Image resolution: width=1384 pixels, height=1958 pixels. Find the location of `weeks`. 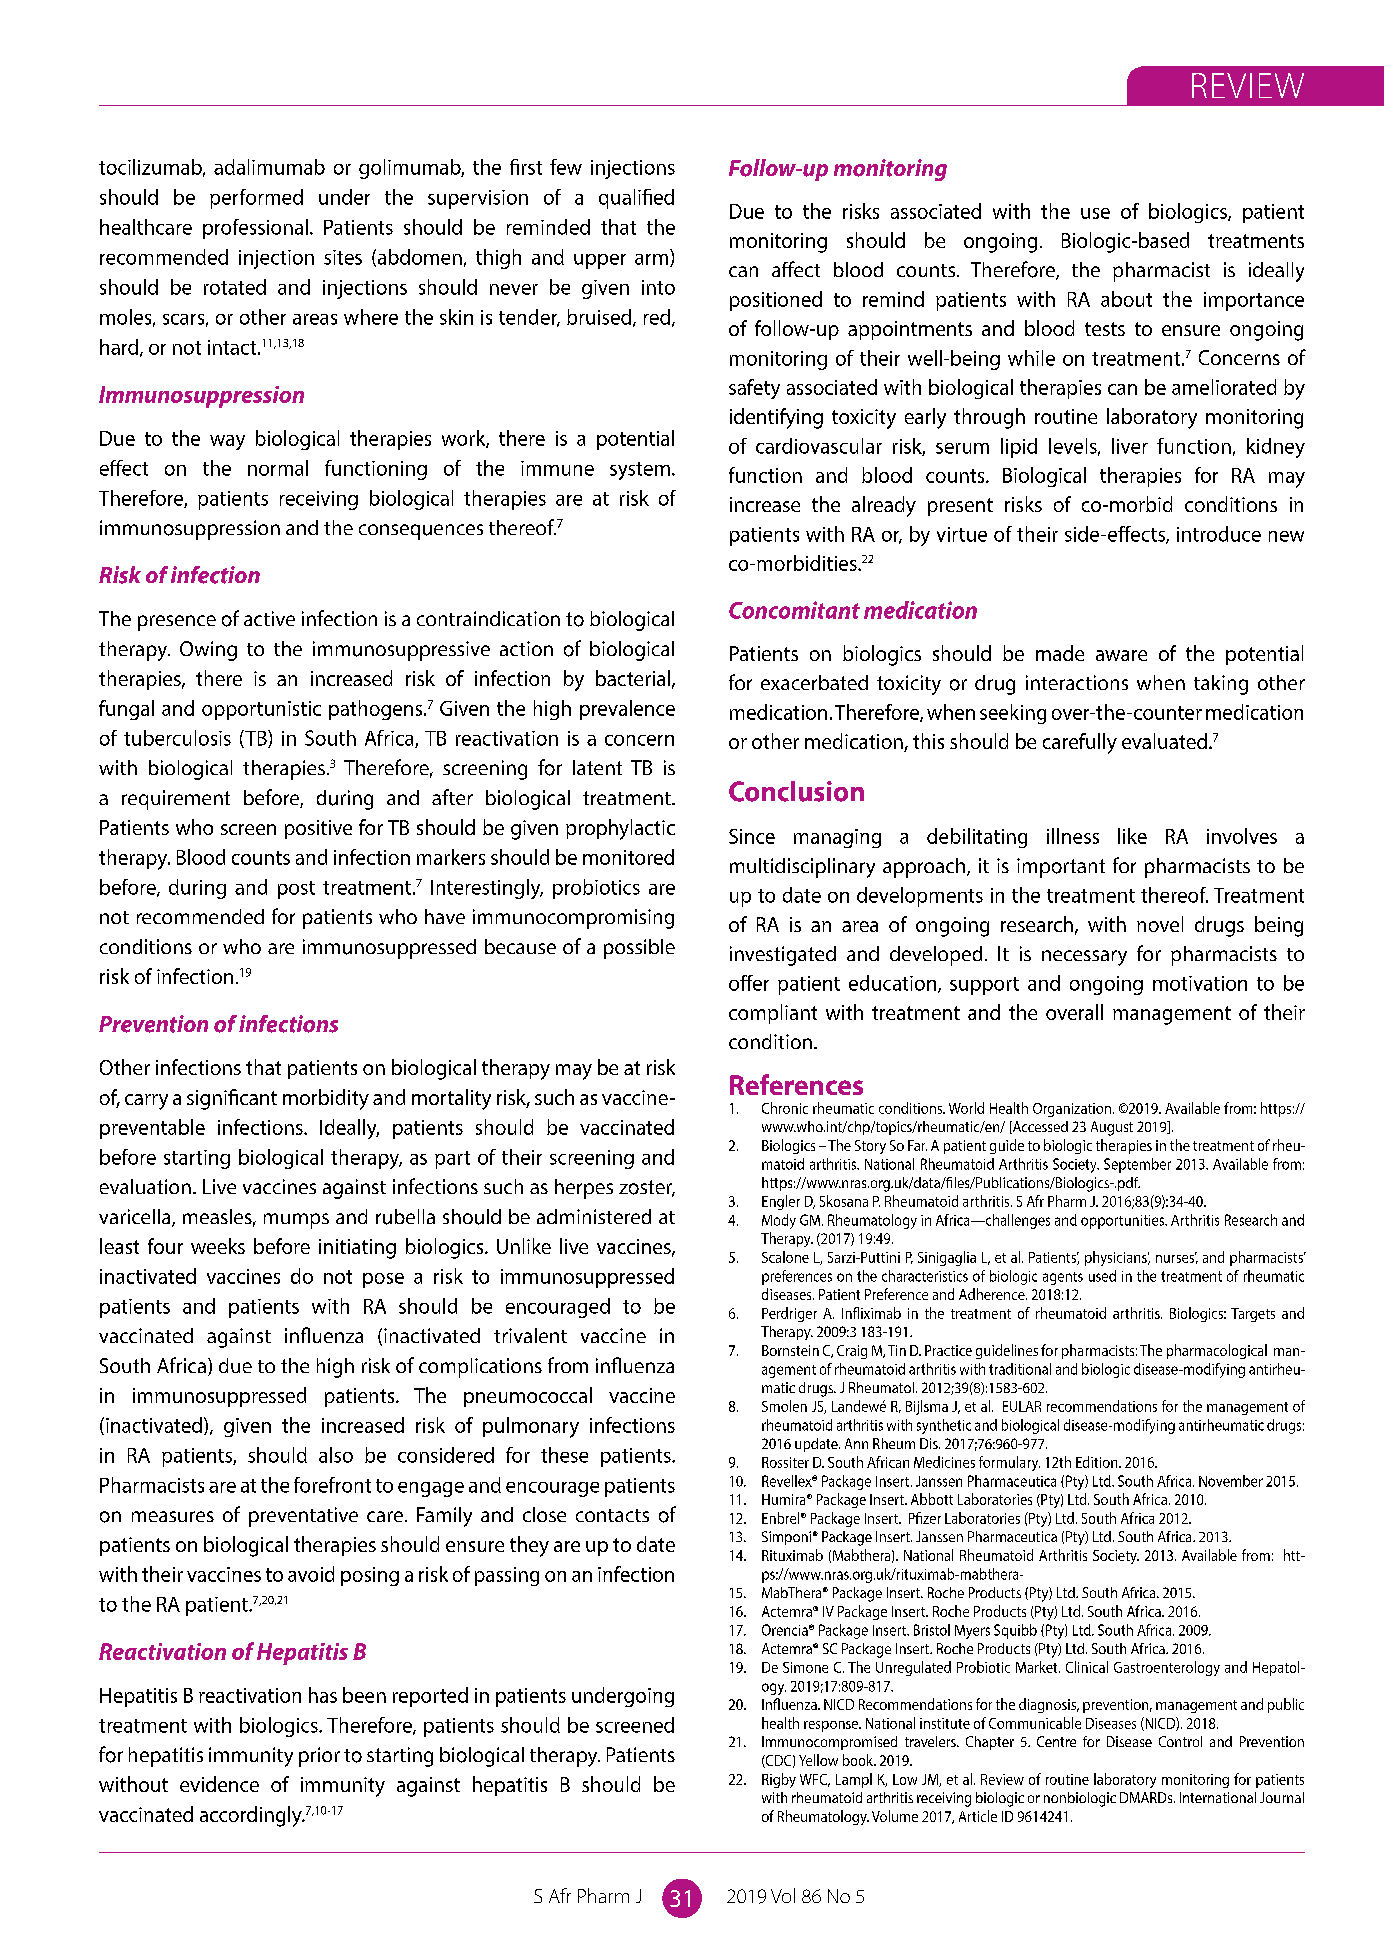

weeks is located at coordinates (218, 1246).
